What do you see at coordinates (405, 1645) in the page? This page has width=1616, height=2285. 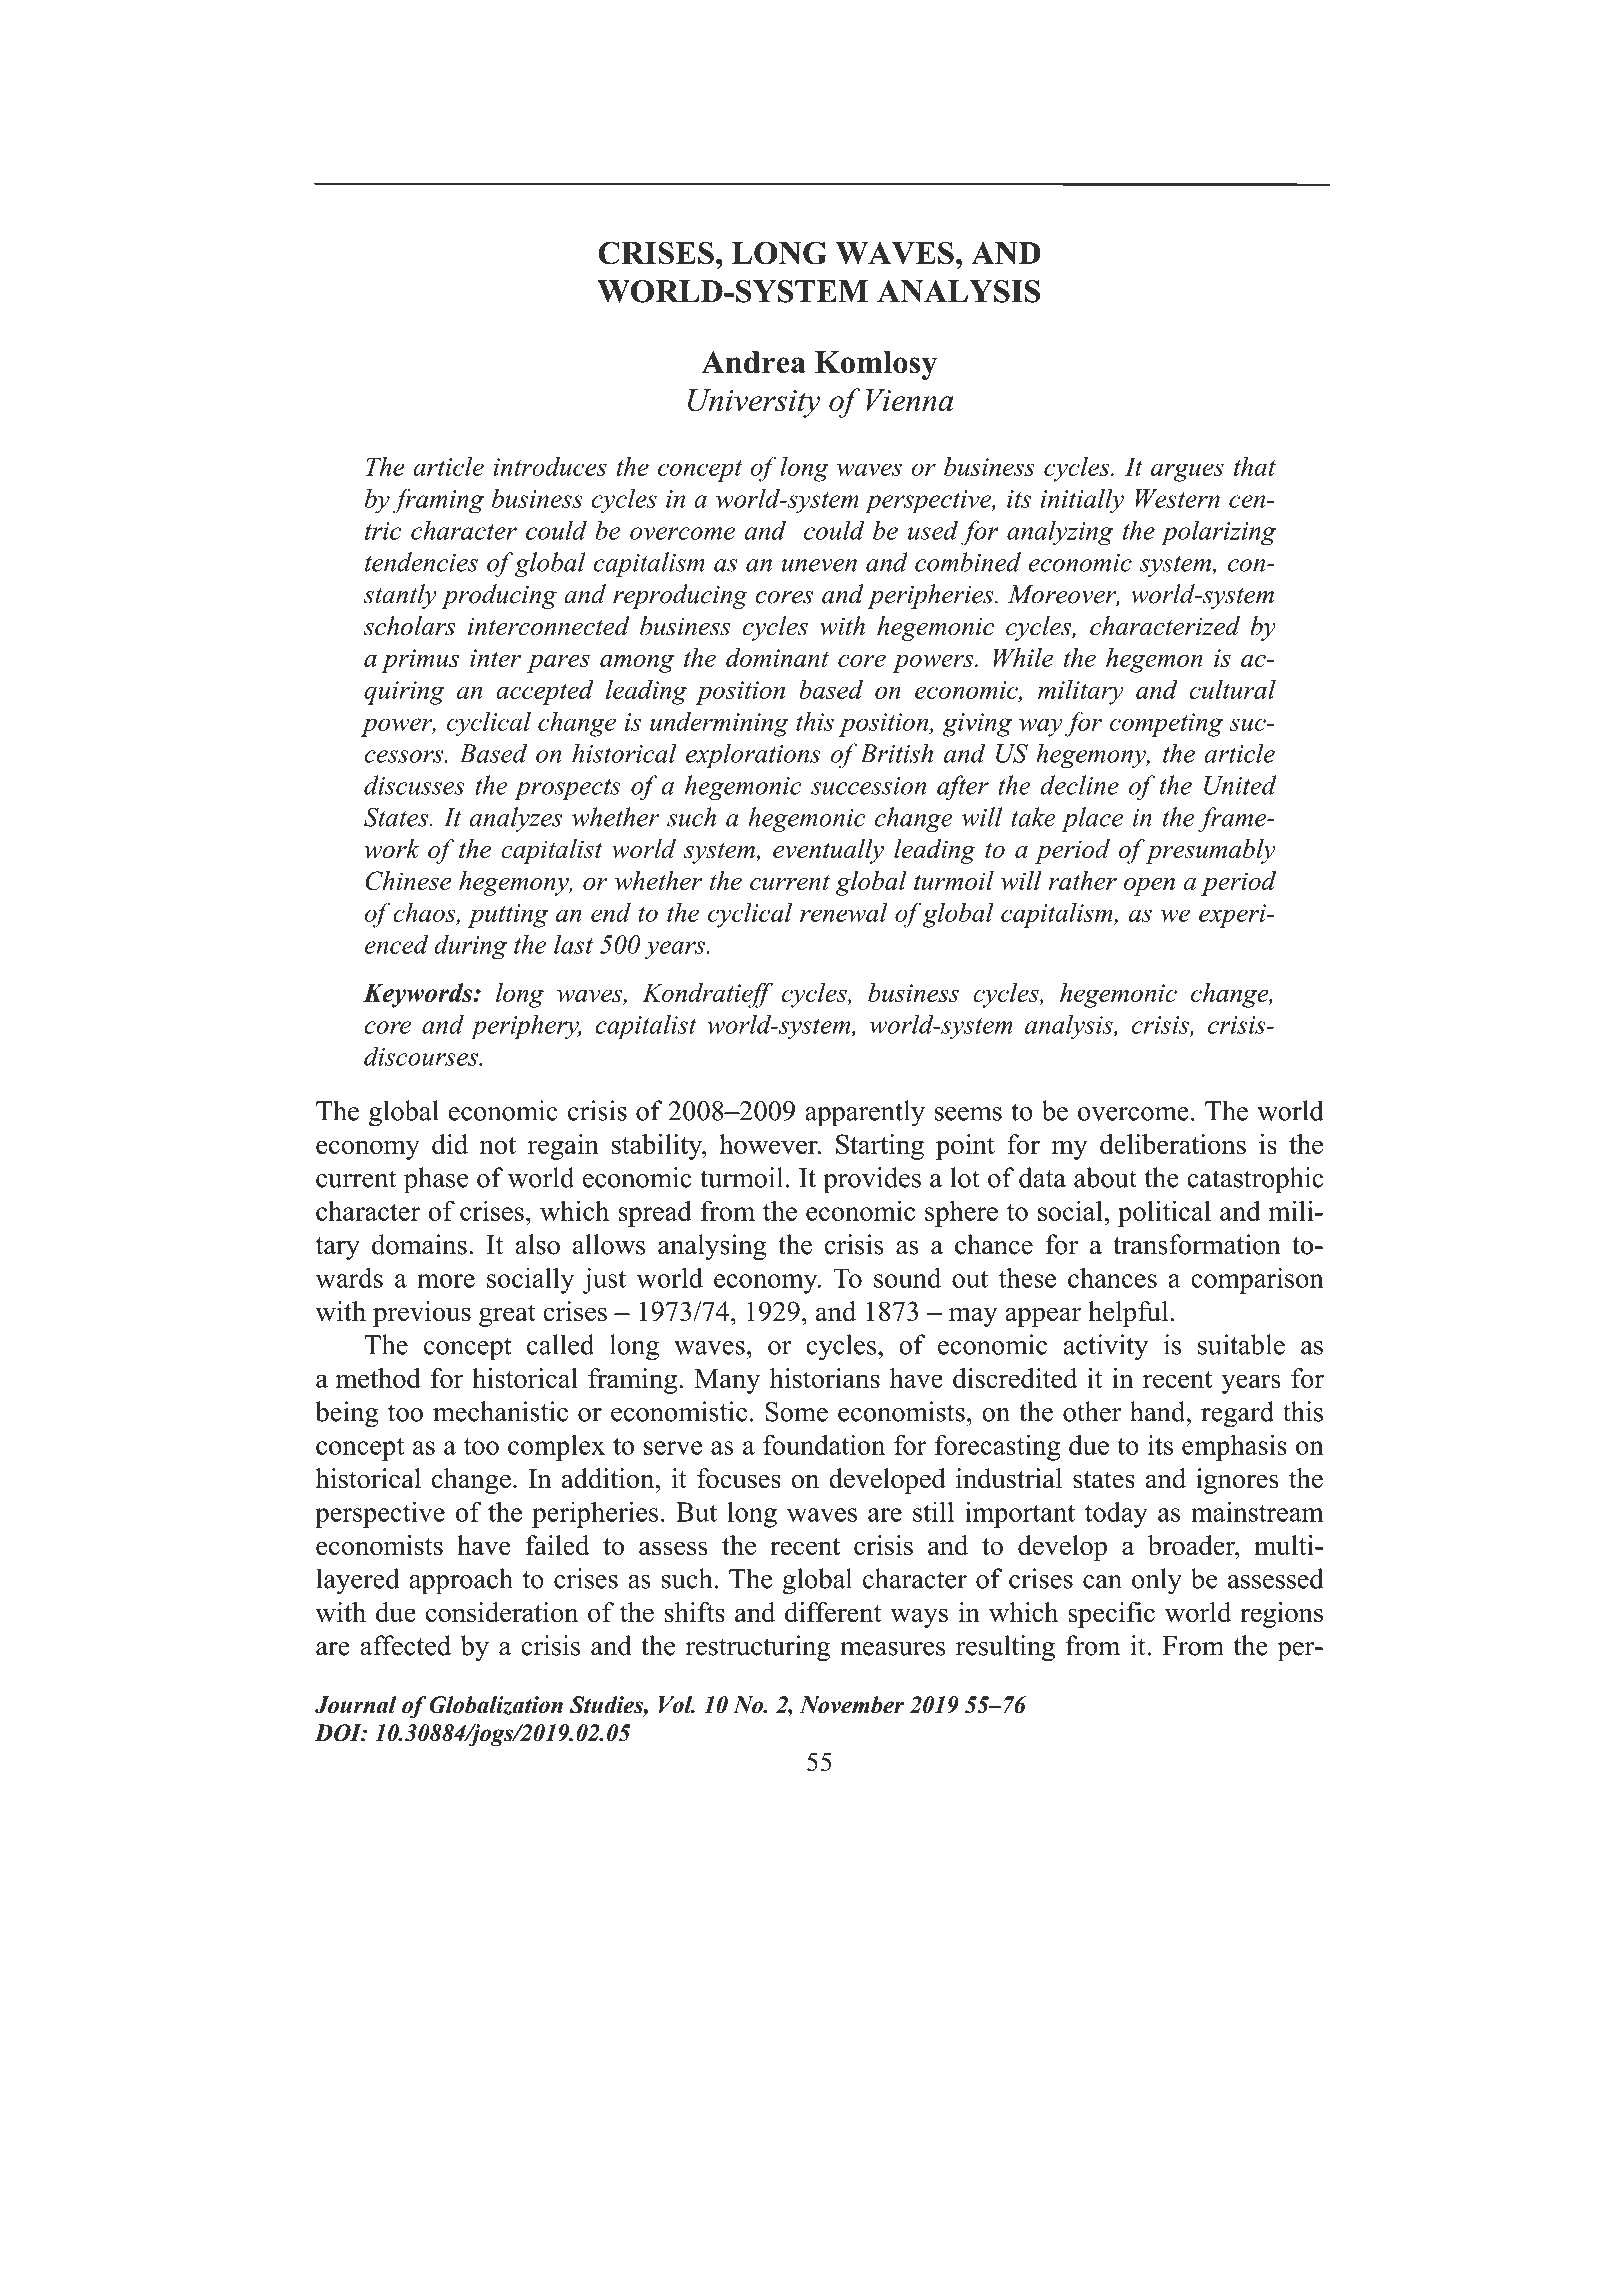 I see `affected` at bounding box center [405, 1645].
